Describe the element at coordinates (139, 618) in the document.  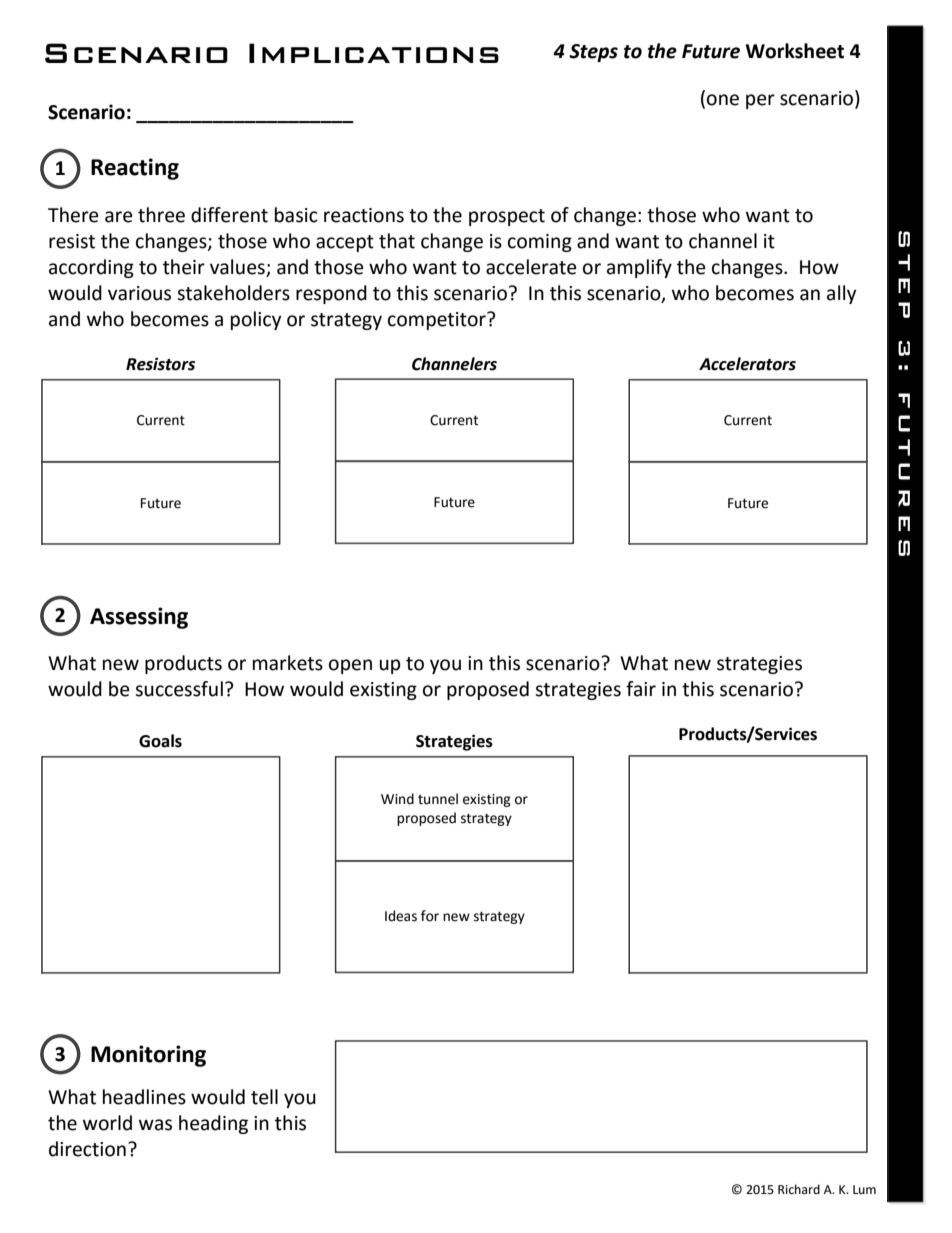
I see `Assessing` at that location.
